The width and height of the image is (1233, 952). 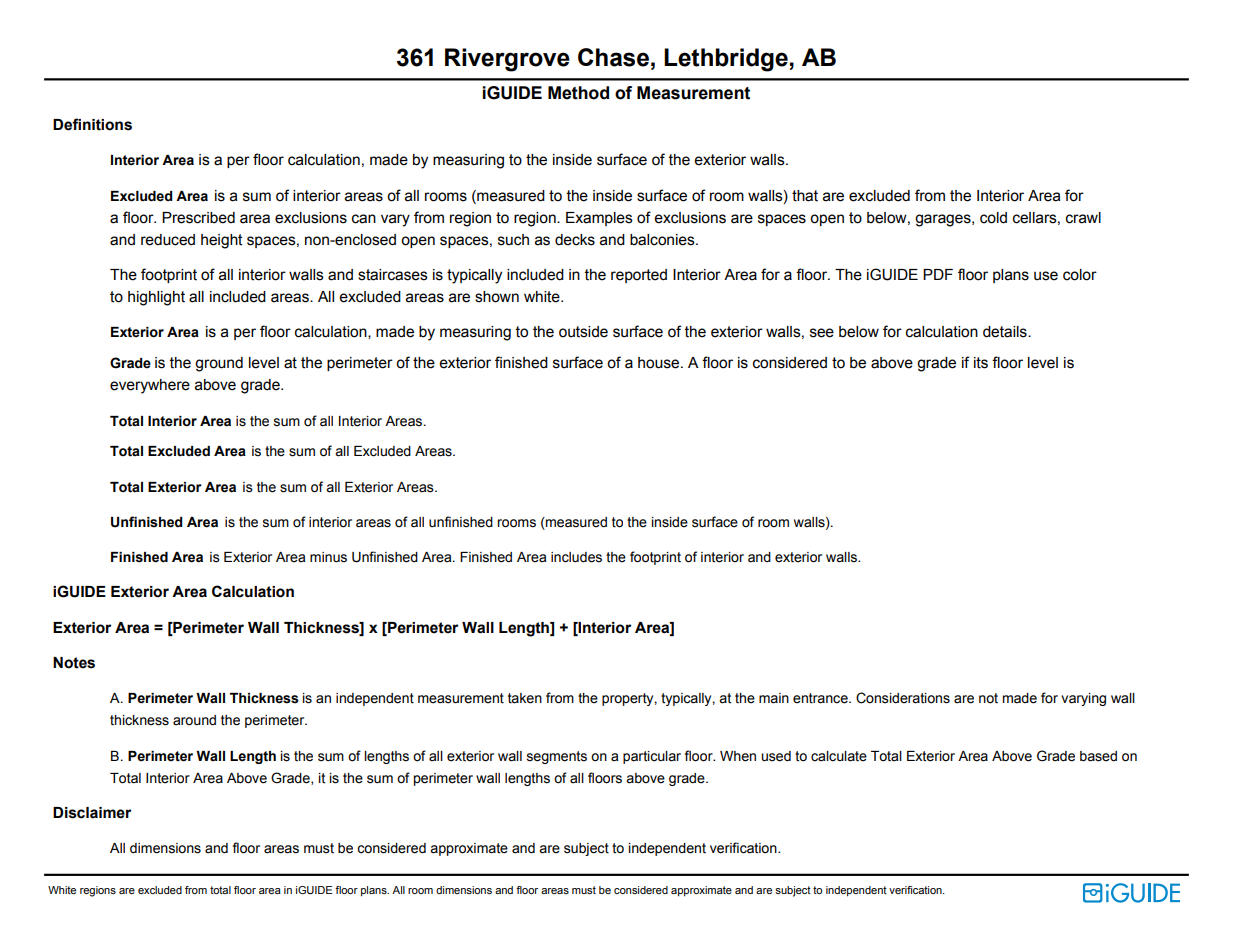 I want to click on Considerations, so click(x=903, y=698).
